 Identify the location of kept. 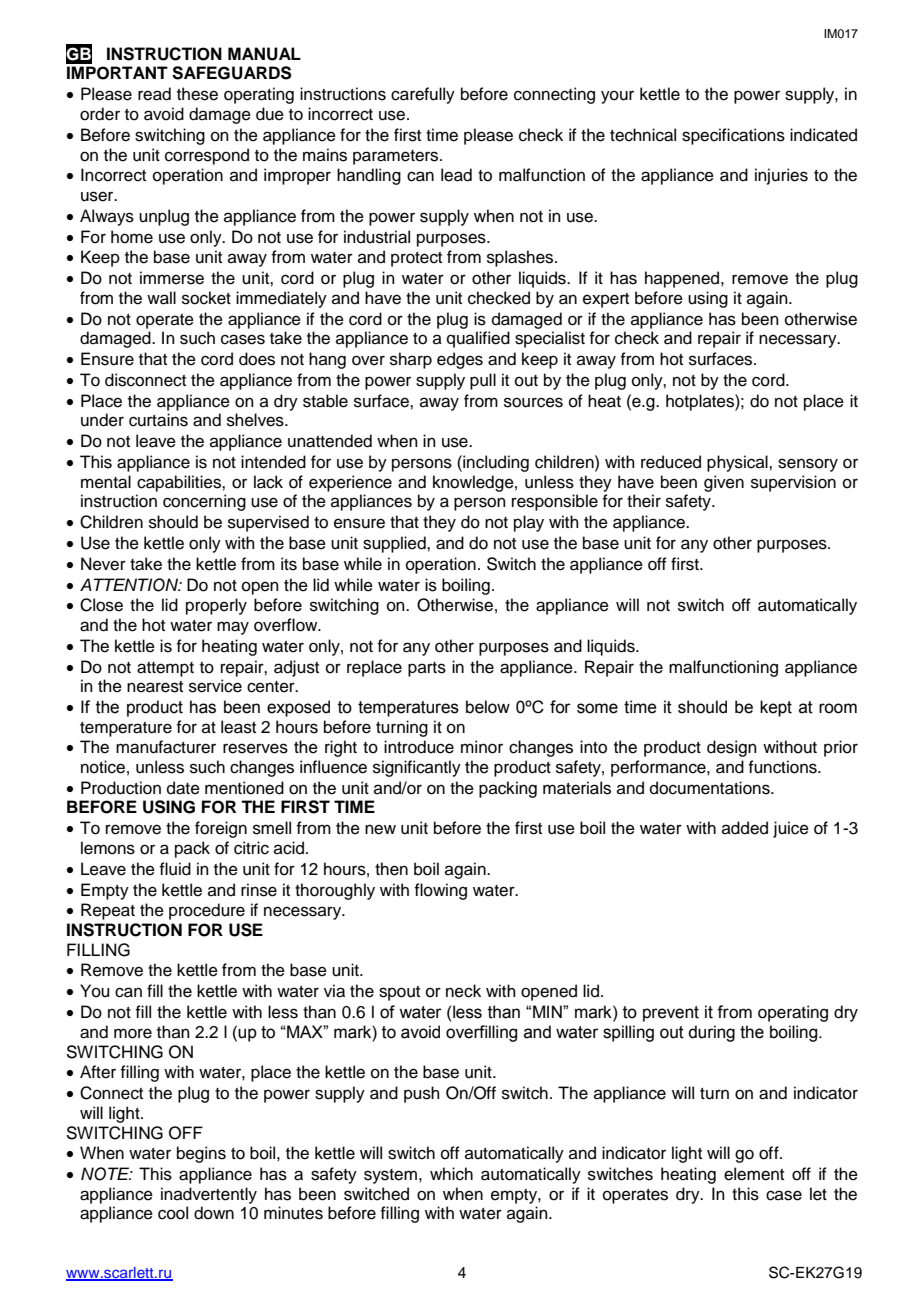
(776, 708).
